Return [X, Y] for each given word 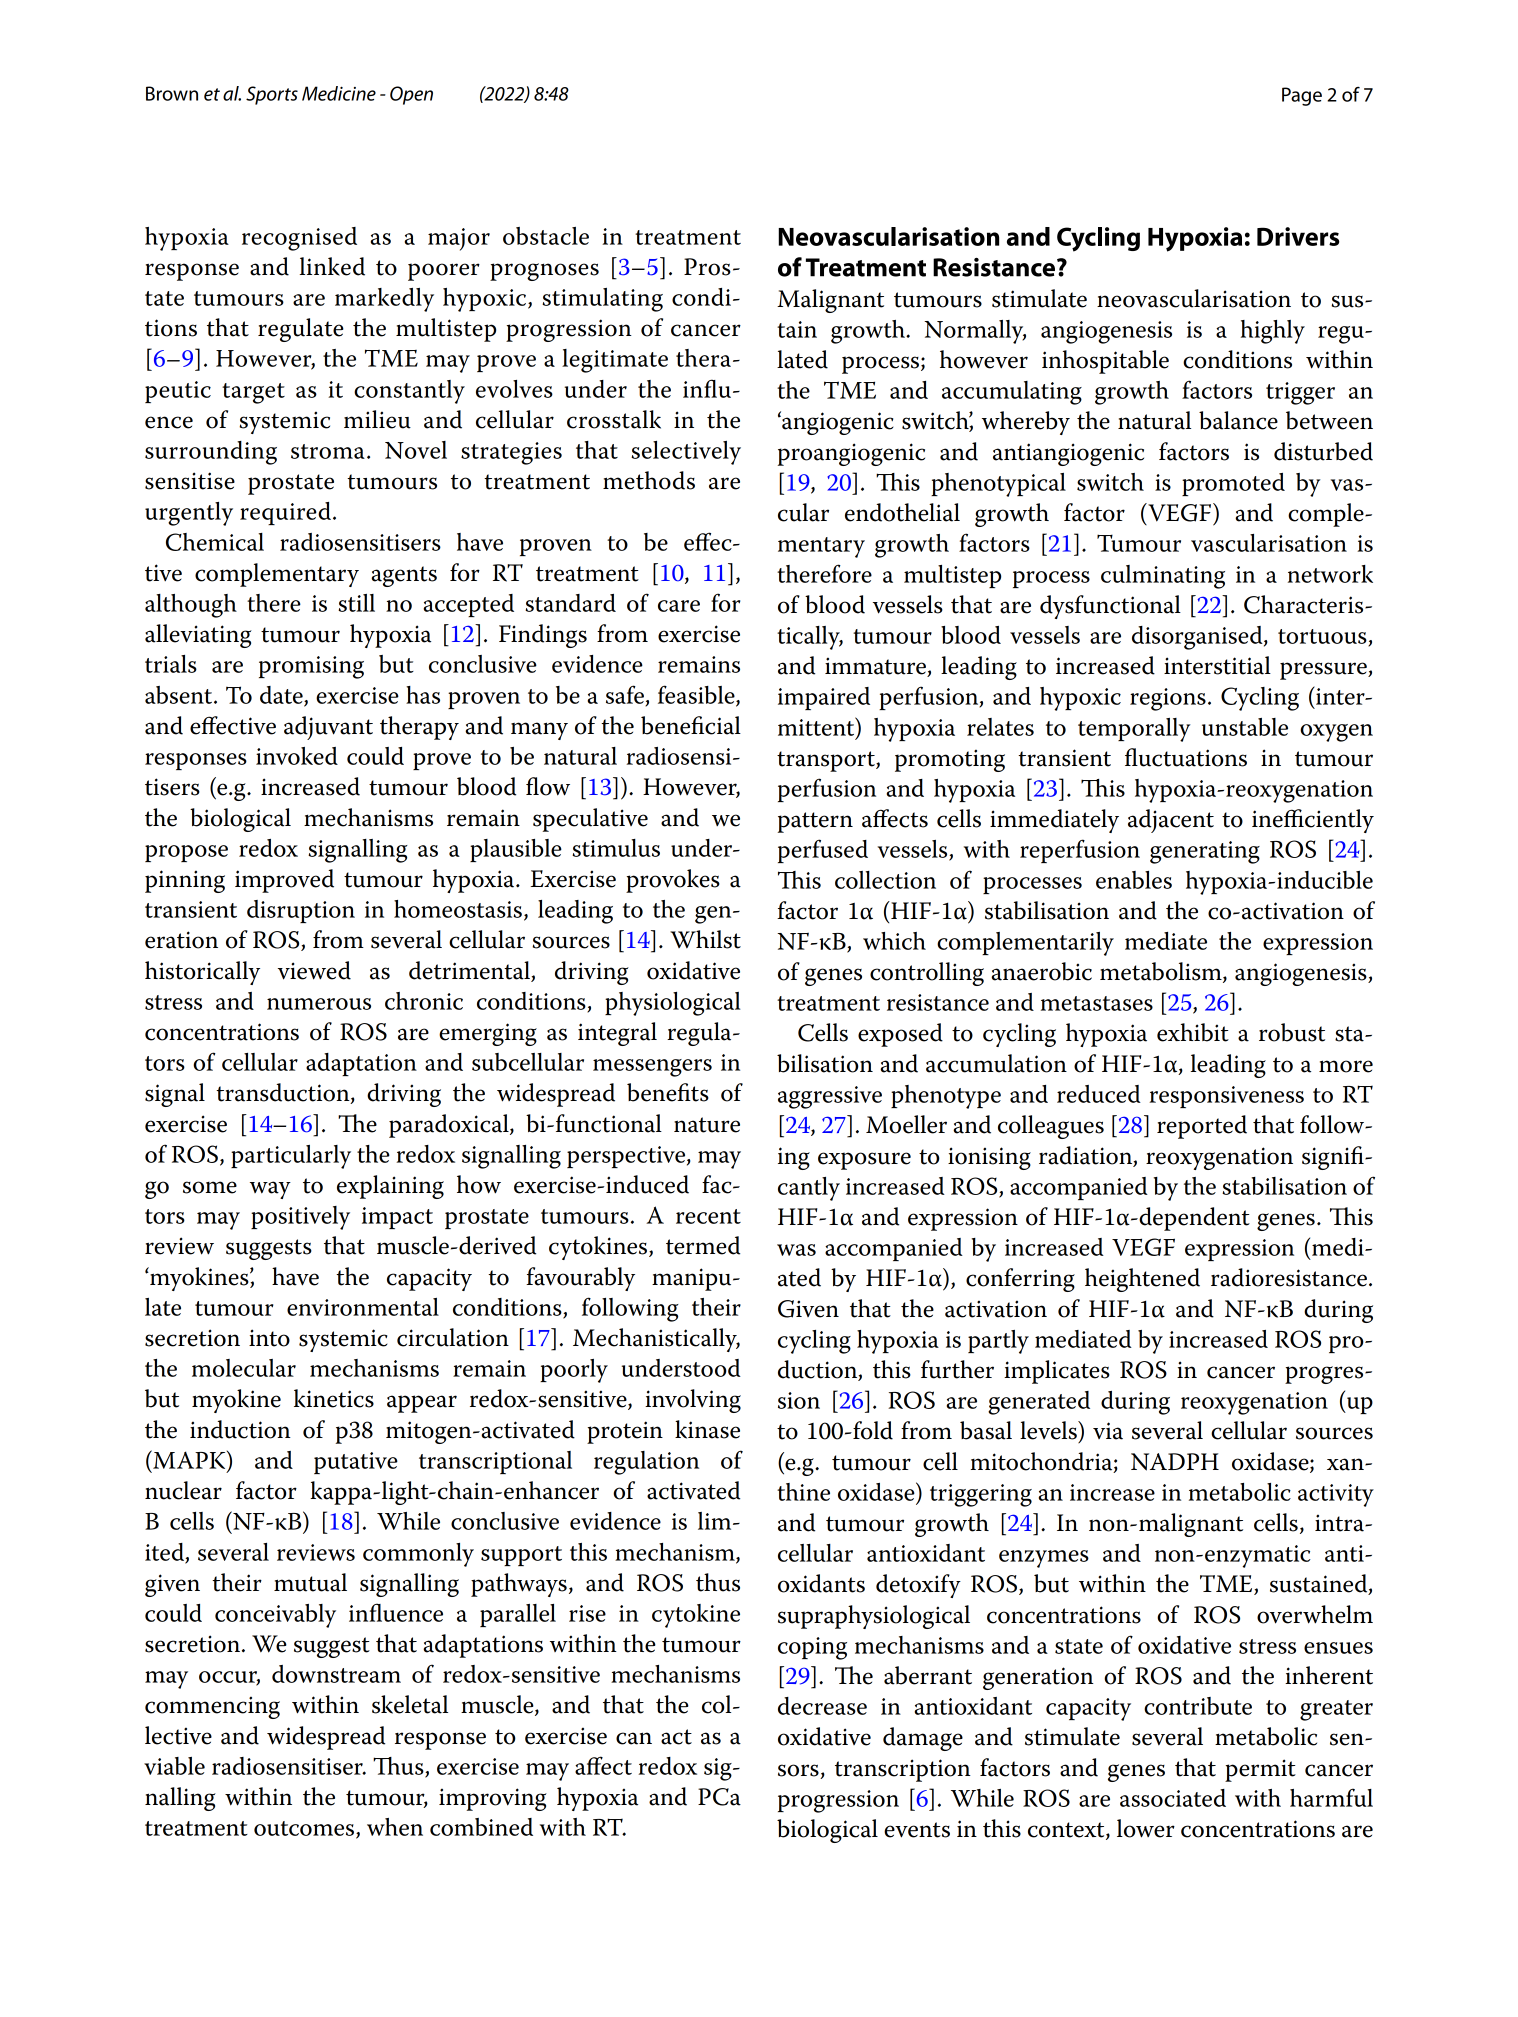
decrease [822, 1706]
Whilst [705, 939]
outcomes [304, 1828]
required [285, 513]
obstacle [546, 236]
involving [693, 1401]
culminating [1163, 577]
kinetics [334, 1398]
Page [1302, 96]
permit [1260, 1770]
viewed [314, 970]
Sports [272, 95]
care [679, 606]
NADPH [1175, 1462]
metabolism [1162, 972]
